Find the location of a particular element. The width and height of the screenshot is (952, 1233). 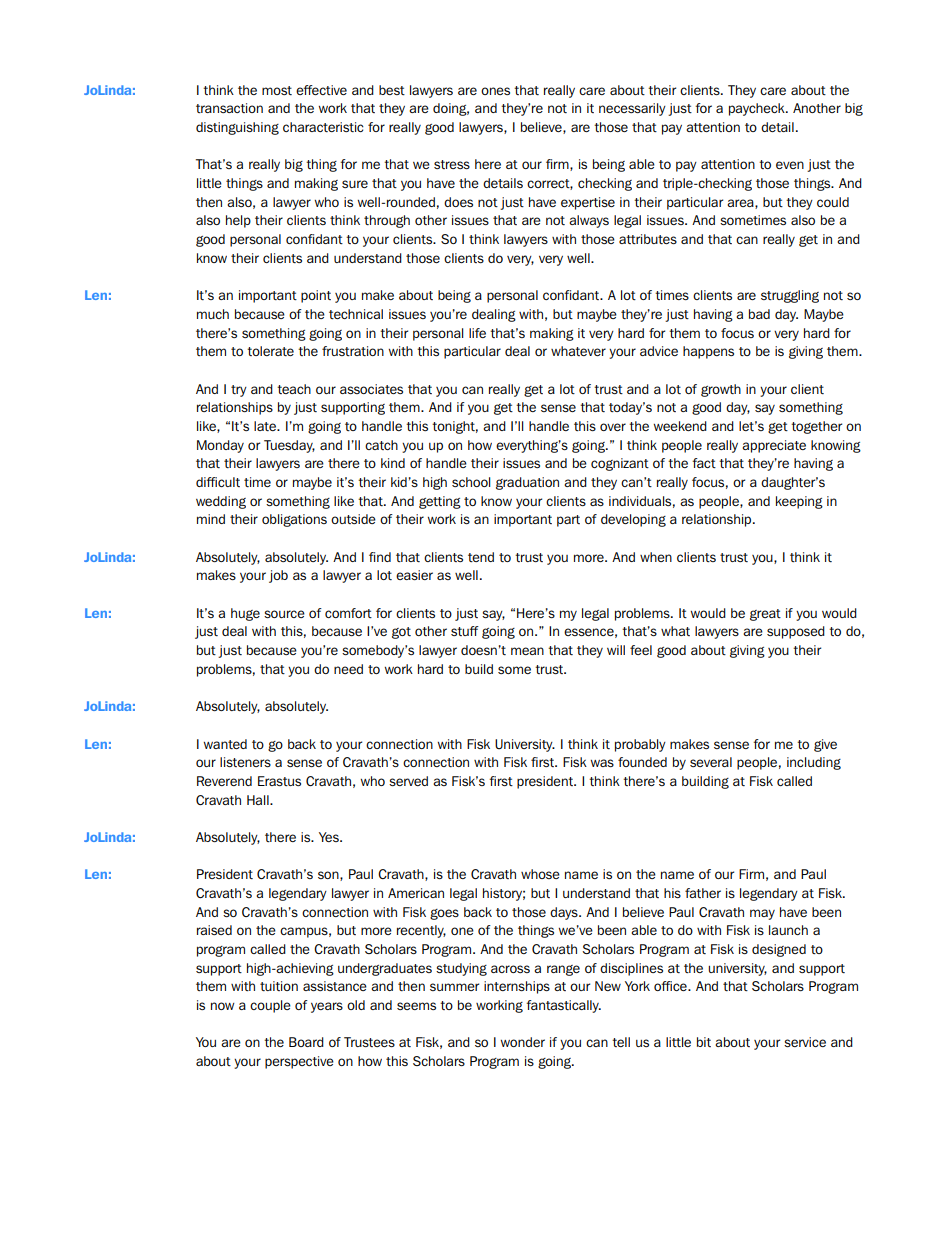

wonder is located at coordinates (523, 1042).
